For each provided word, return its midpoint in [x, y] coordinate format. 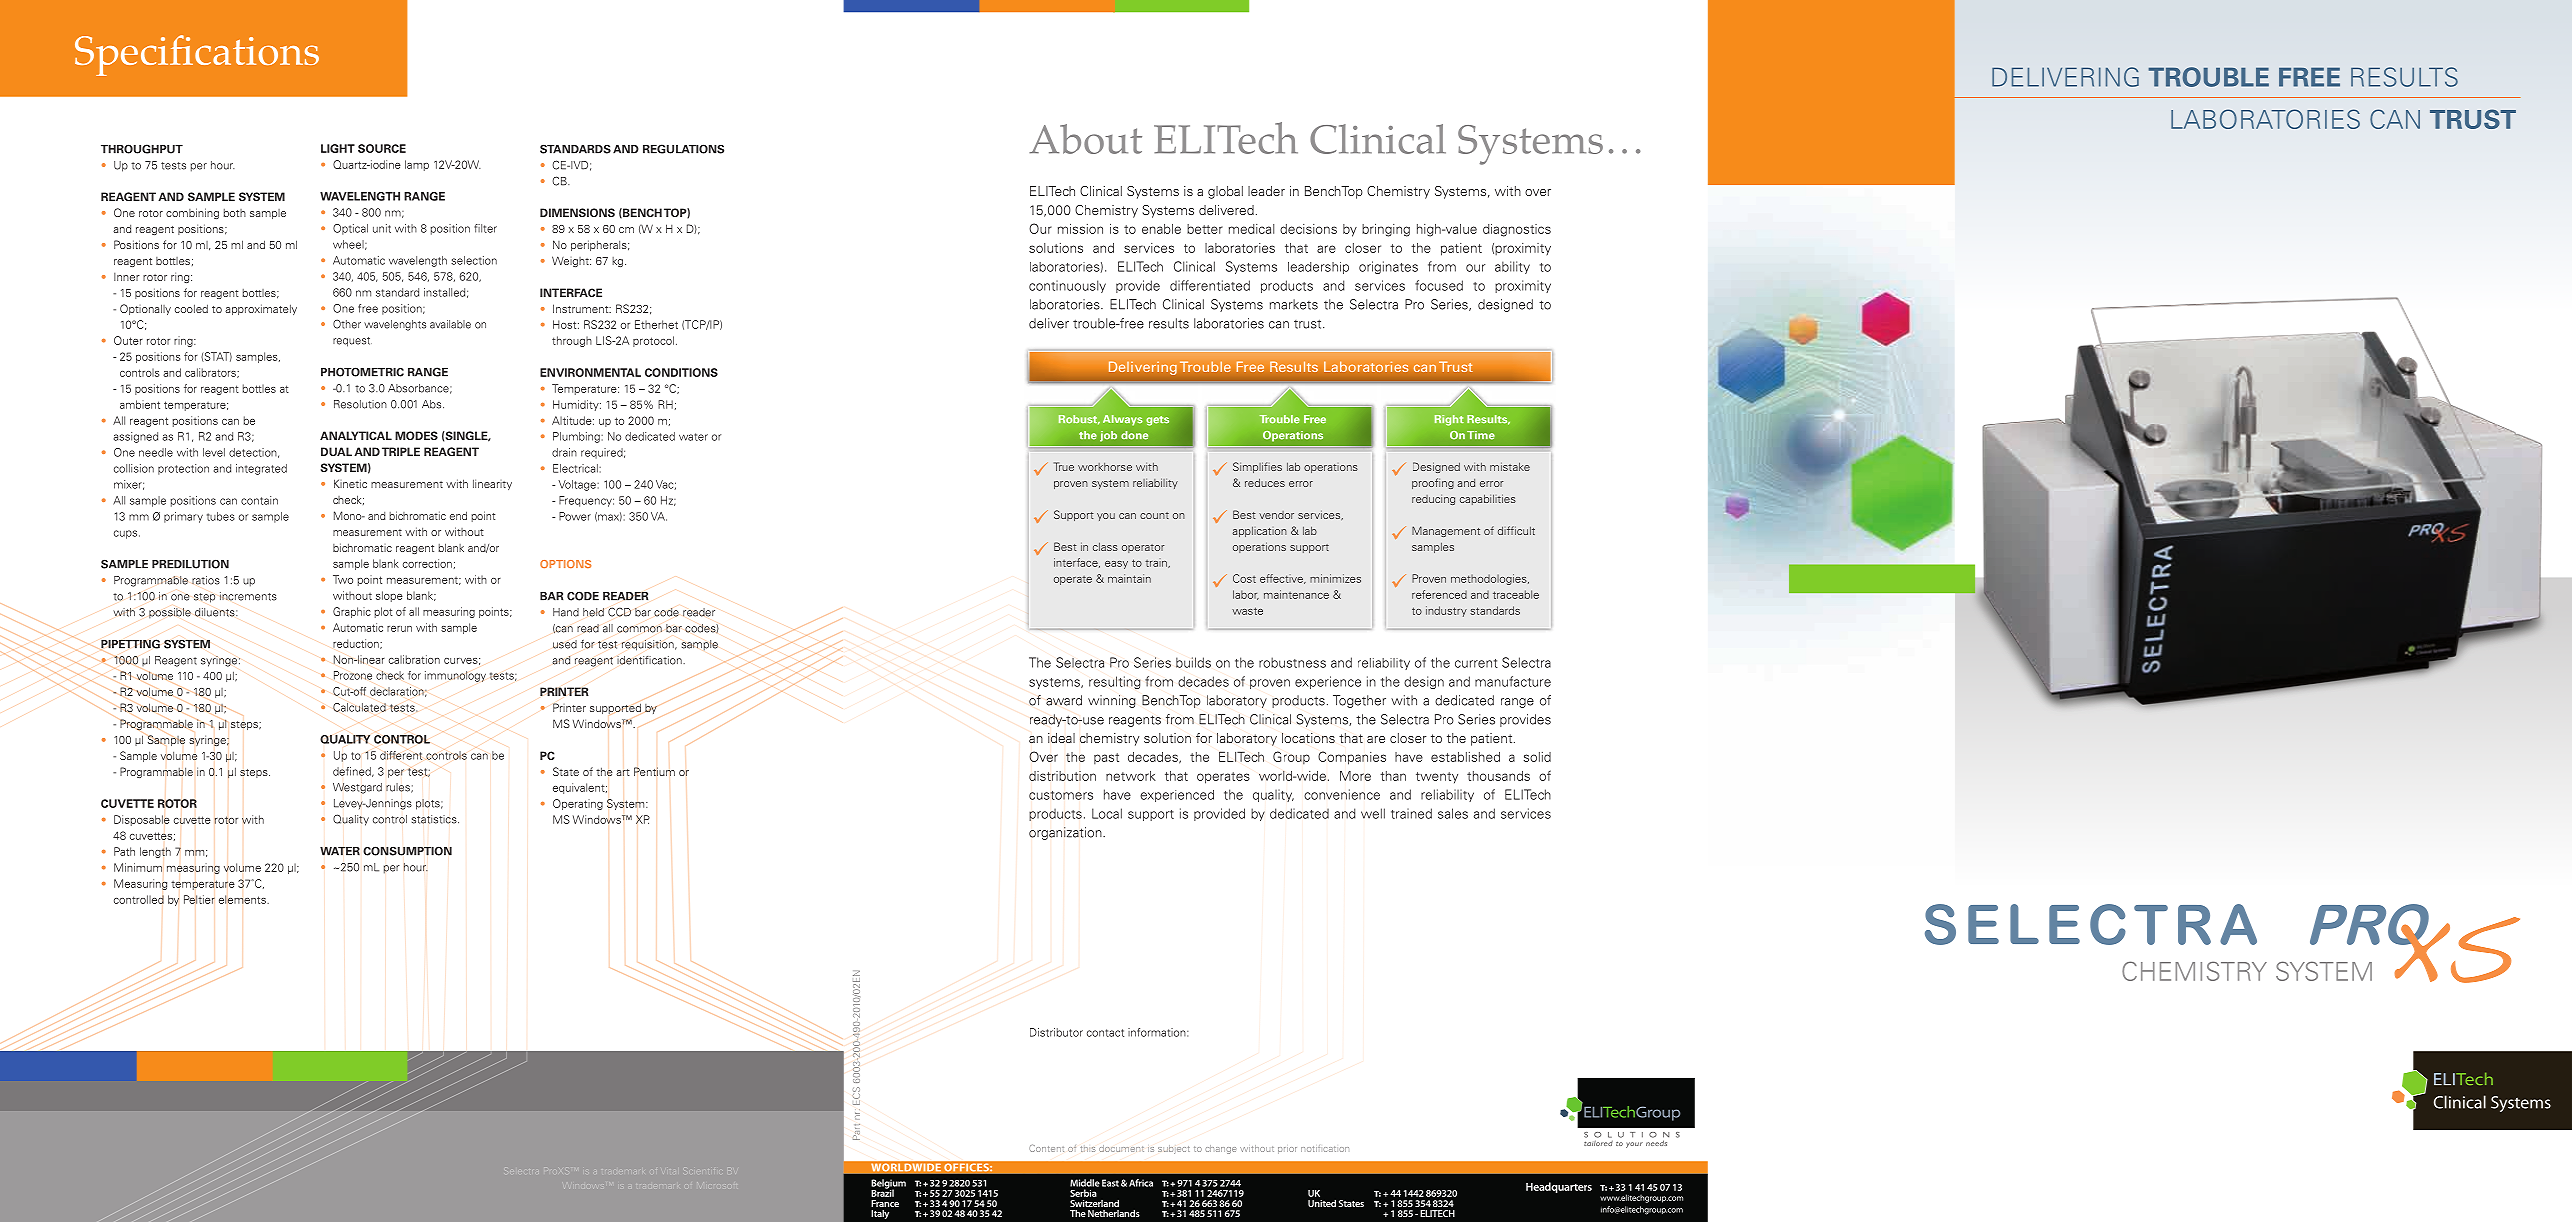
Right [1449, 420]
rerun [399, 629]
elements [243, 899]
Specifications [197, 55]
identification [650, 660]
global [1225, 192]
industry [1446, 611]
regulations [683, 149]
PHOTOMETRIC [362, 372]
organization [1066, 833]
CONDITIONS [681, 372]
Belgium [888, 1185]
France [885, 1203]
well [1373, 813]
